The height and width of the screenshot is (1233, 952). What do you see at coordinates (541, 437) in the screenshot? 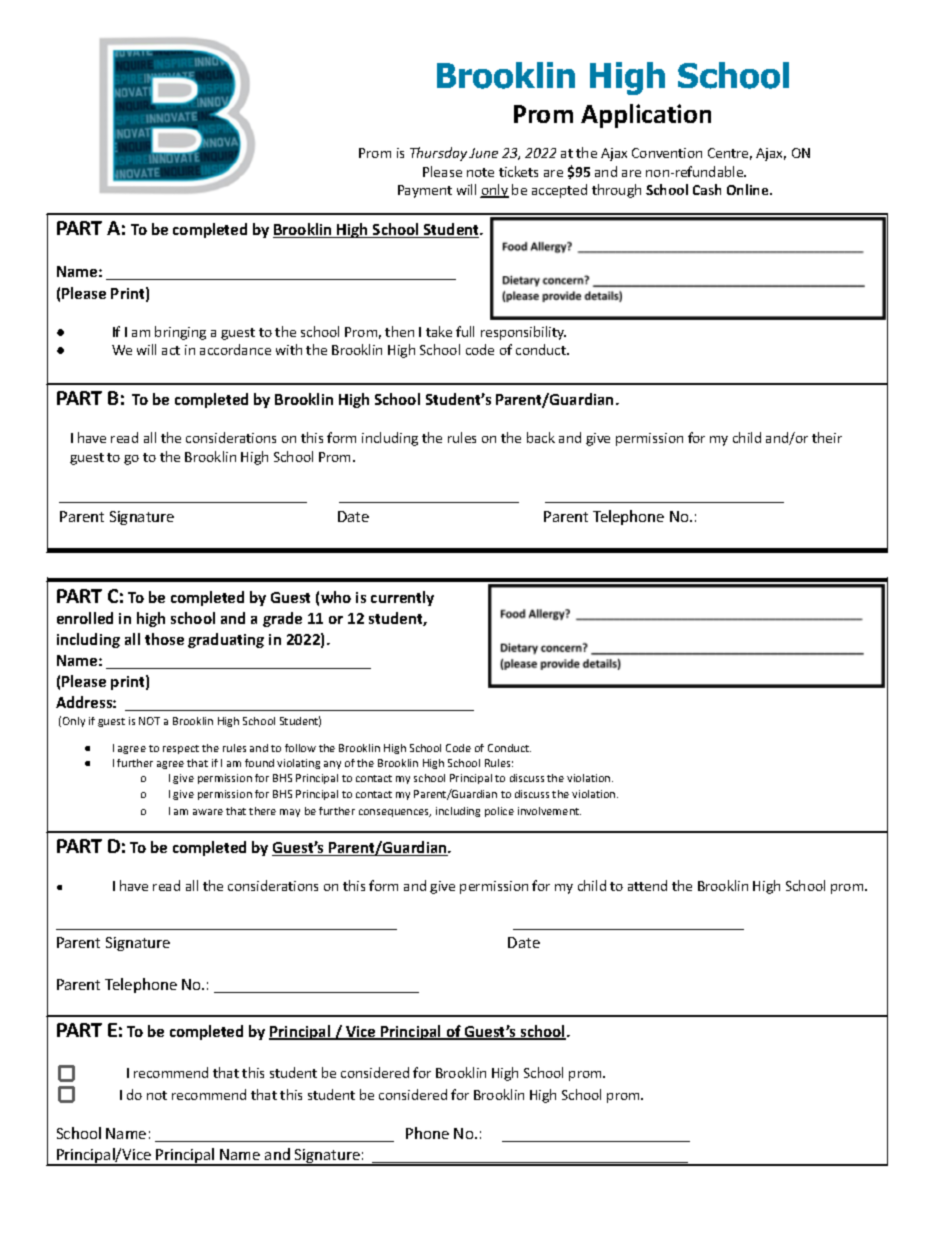
I see `back` at bounding box center [541, 437].
